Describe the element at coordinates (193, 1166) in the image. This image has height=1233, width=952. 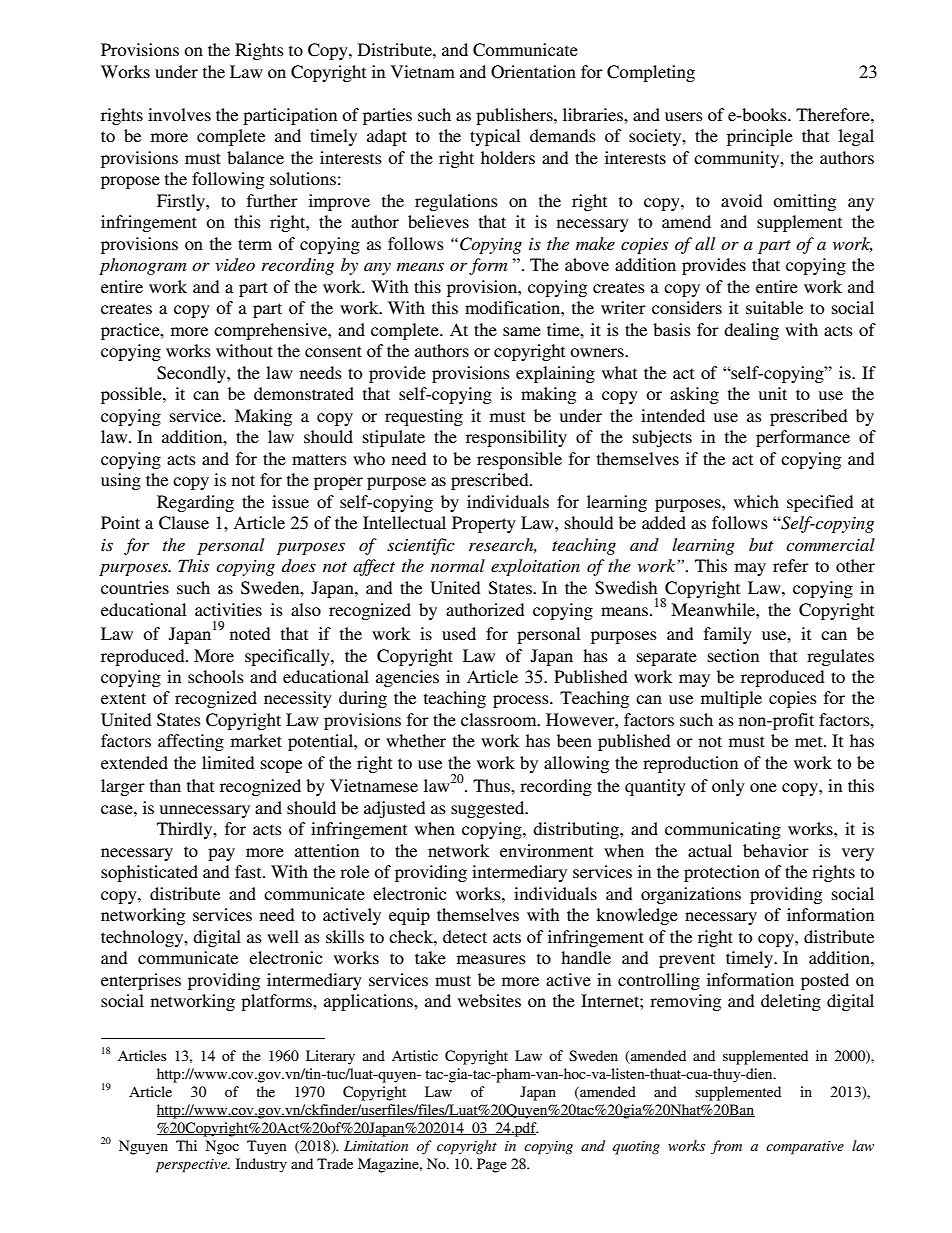
I see `perspective` at that location.
